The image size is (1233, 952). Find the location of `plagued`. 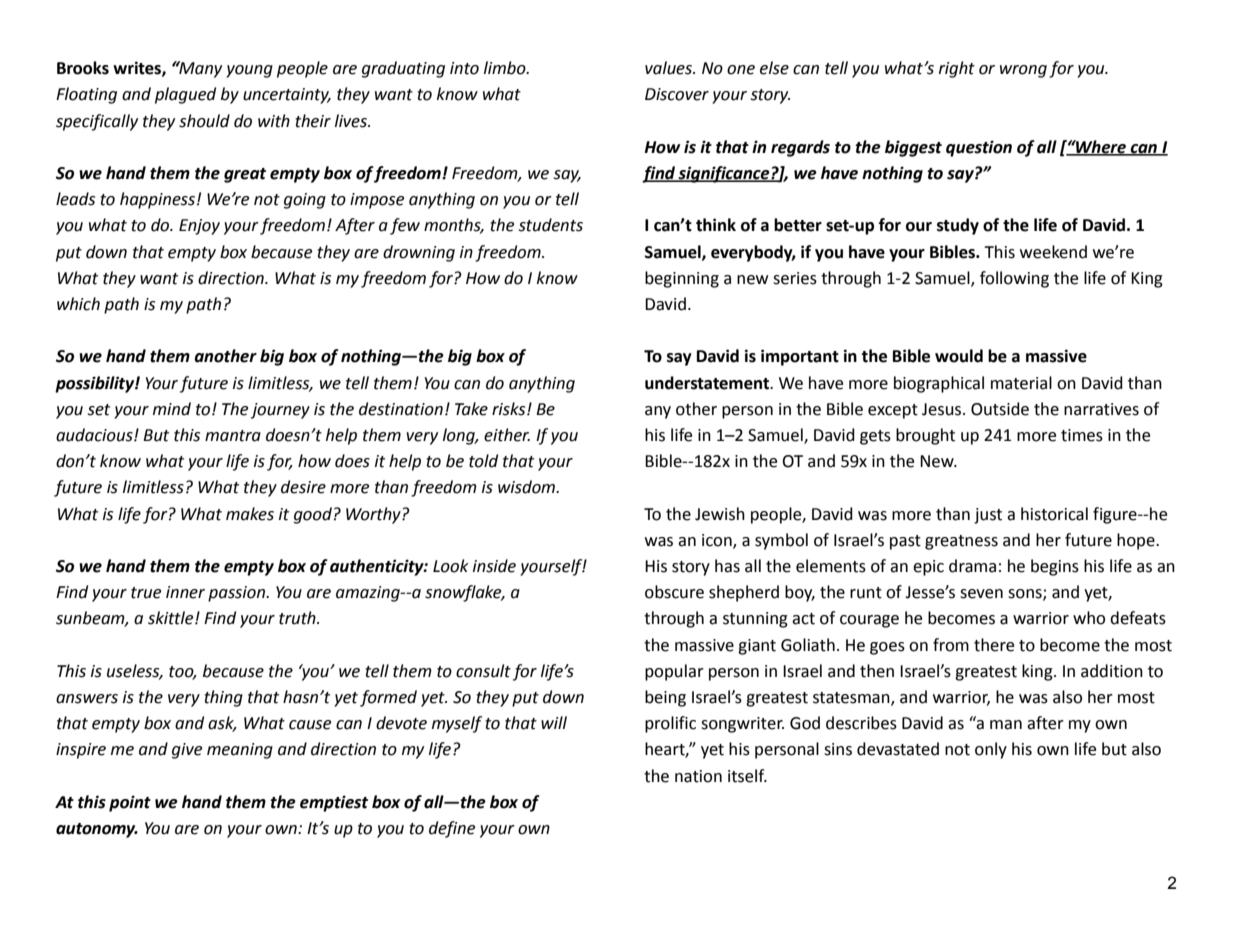

plagued is located at coordinates (185, 95).
